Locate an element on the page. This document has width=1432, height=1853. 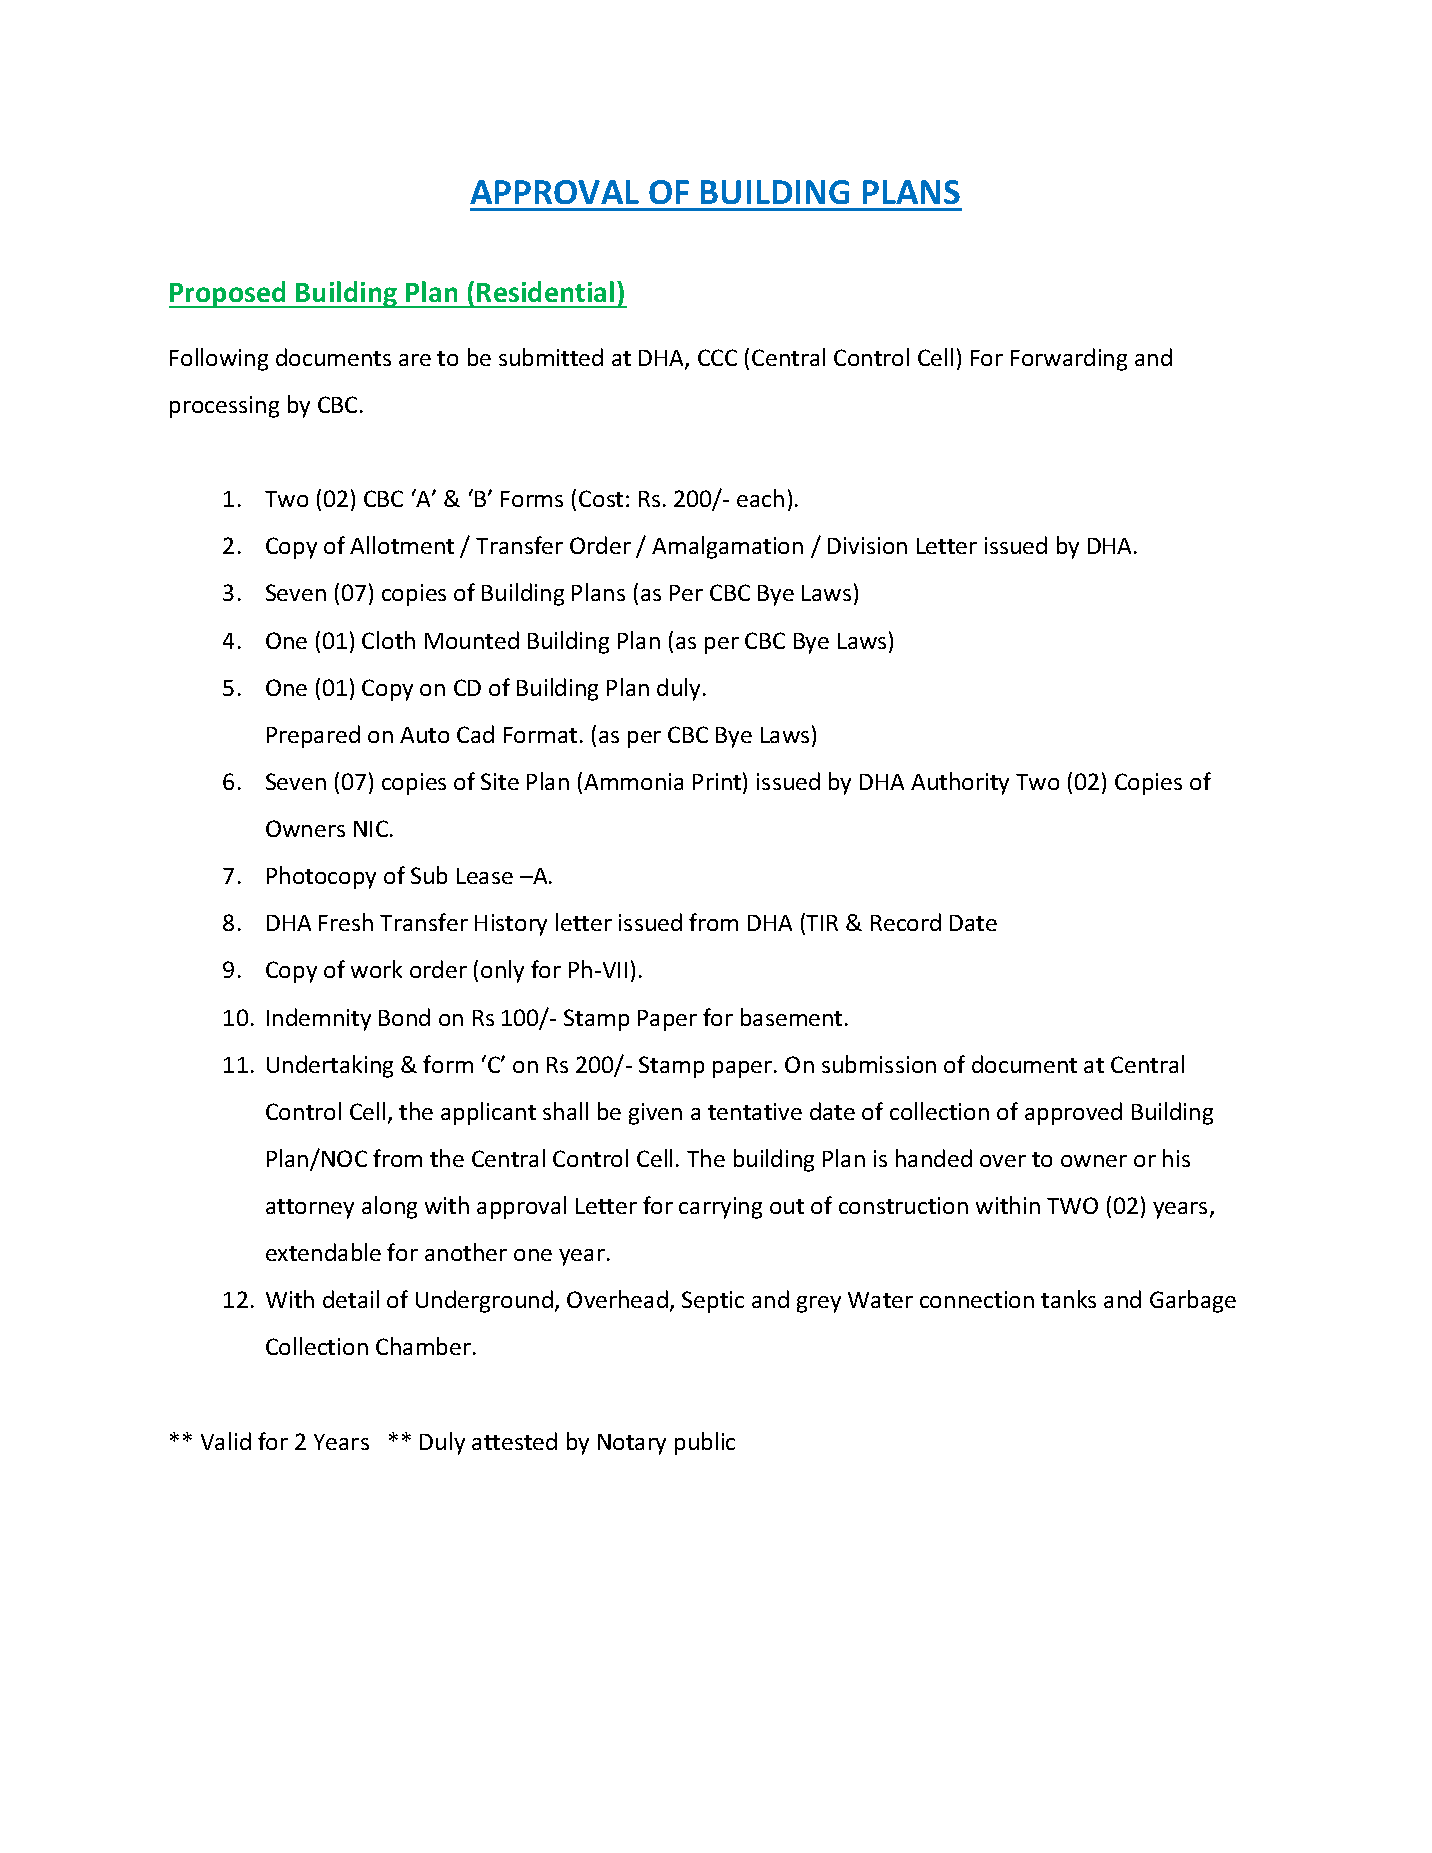
Proposed is located at coordinates (229, 294).
